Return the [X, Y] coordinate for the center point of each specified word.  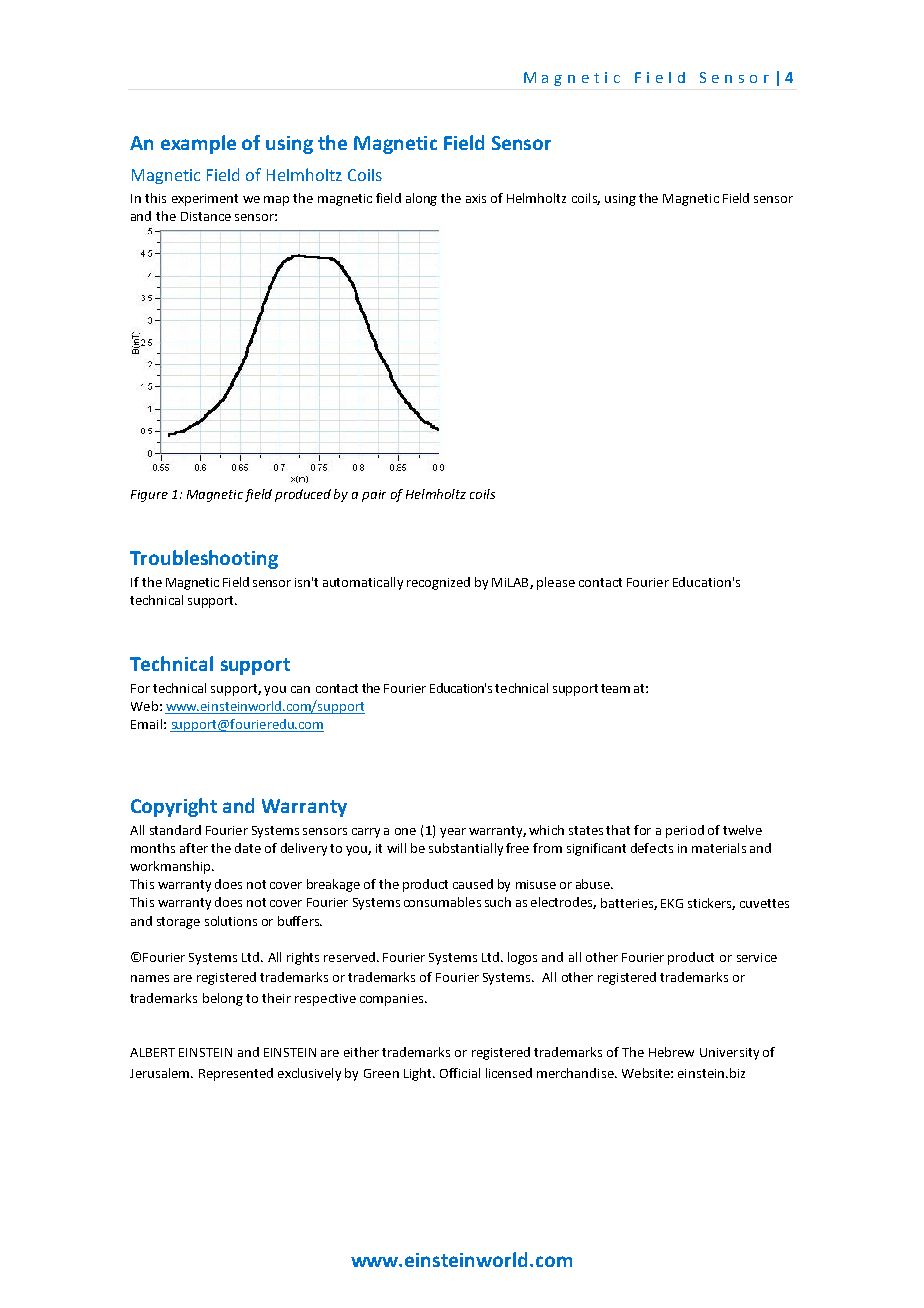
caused [473, 884]
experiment [205, 200]
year [453, 833]
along [421, 199]
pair [374, 496]
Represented [236, 1074]
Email [146, 724]
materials [719, 848]
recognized [438, 583]
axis [476, 198]
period [685, 831]
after [194, 848]
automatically [363, 583]
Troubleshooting [204, 559]
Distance [206, 216]
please [556, 583]
